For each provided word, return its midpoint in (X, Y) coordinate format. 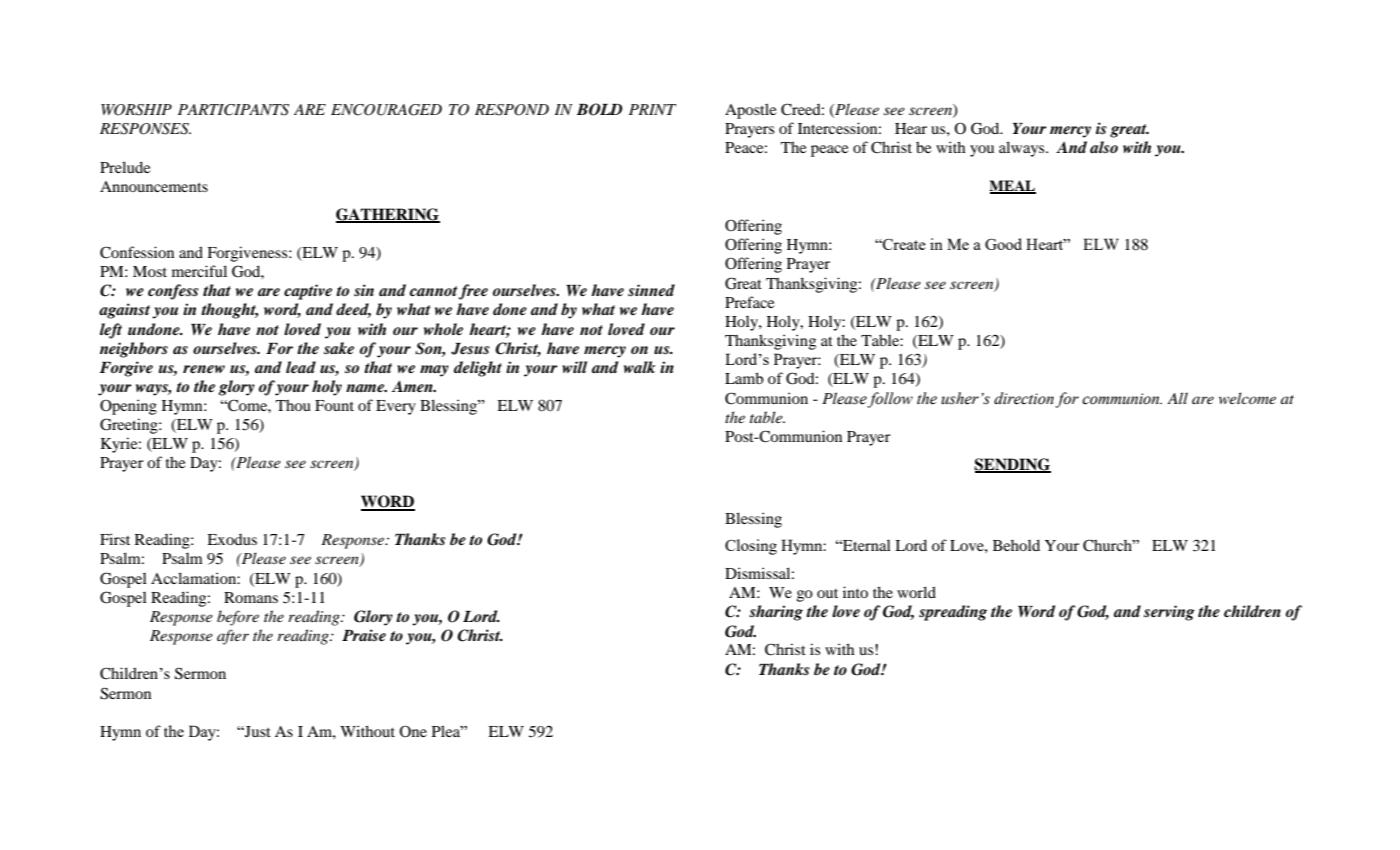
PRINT (652, 109)
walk (640, 367)
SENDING (1012, 465)
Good (1003, 244)
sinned (651, 290)
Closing (751, 547)
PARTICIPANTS (233, 110)
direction (1024, 398)
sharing (776, 613)
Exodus (232, 539)
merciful (199, 271)
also (1104, 147)
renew (204, 369)
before (238, 618)
